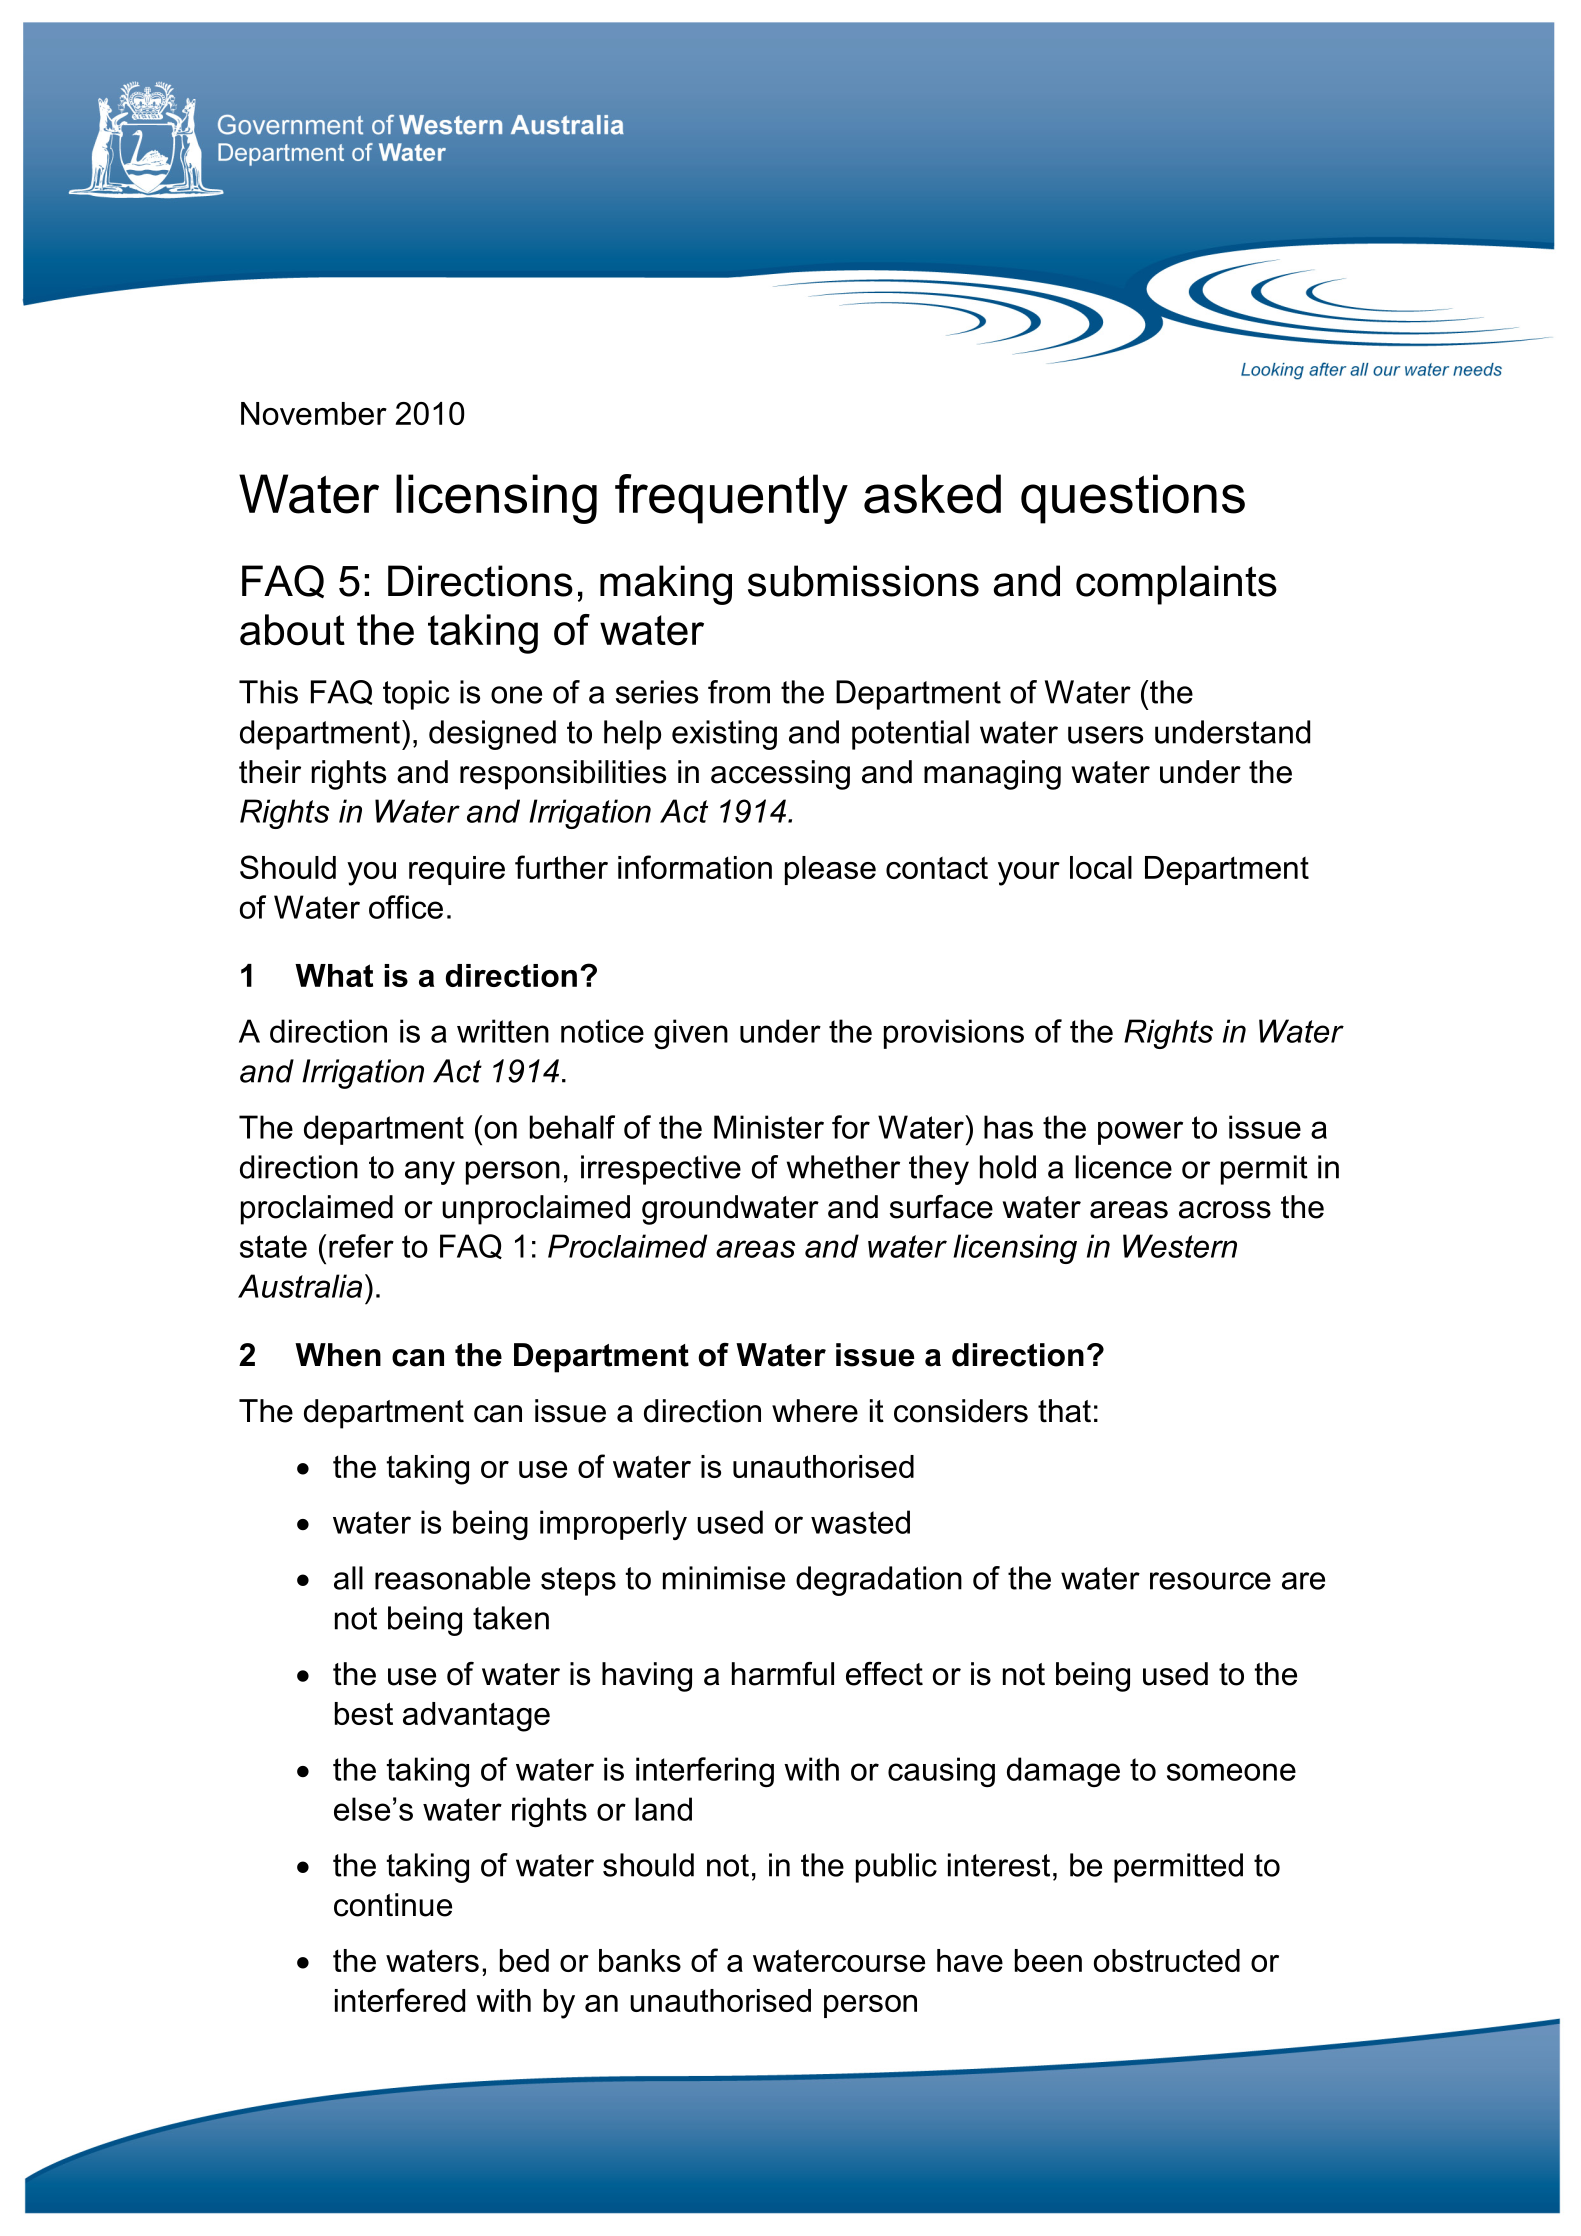 The height and width of the page is (2236, 1581). Describe the element at coordinates (640, 1960) in the page. I see `banks` at that location.
